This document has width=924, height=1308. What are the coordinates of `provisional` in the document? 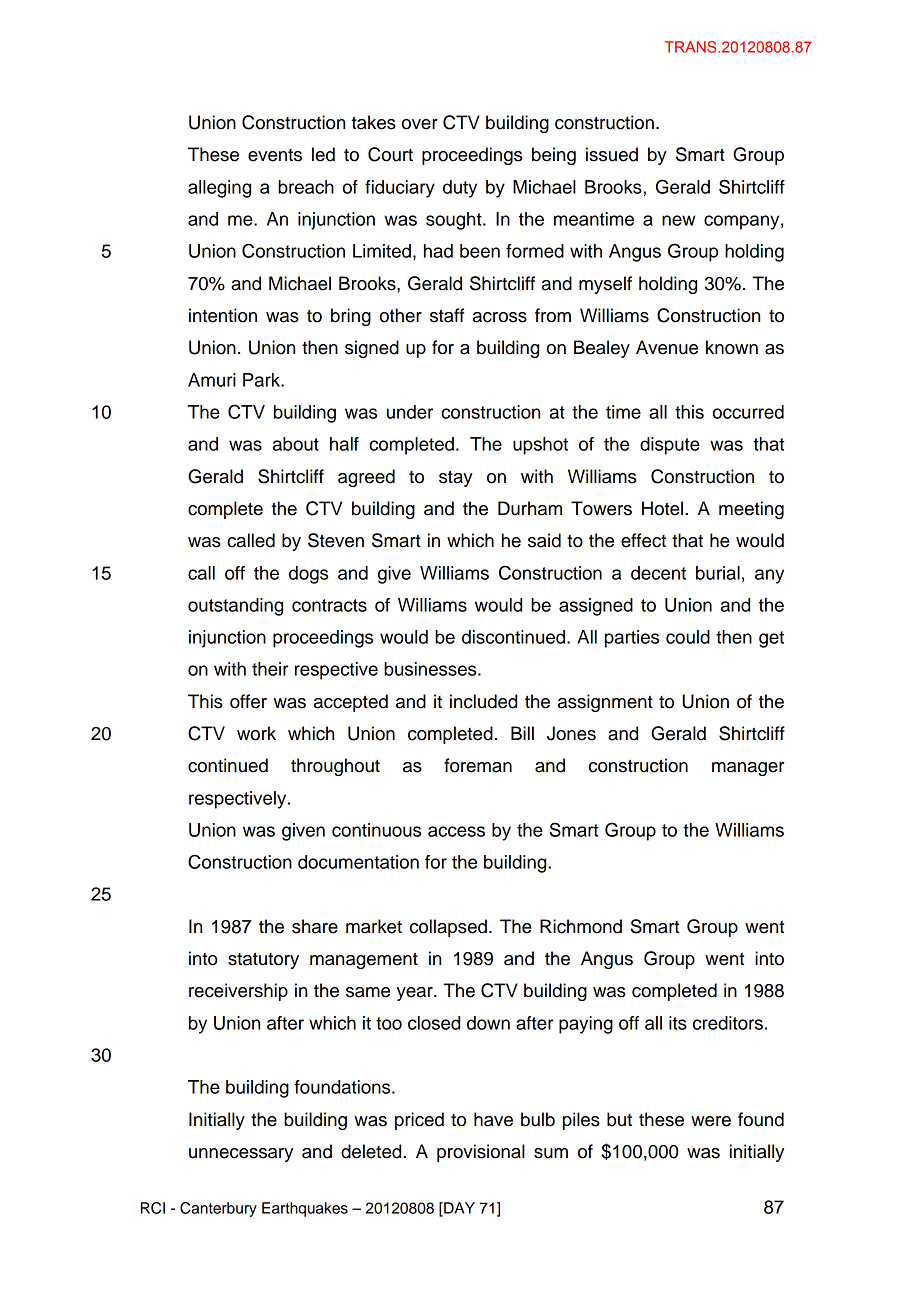 It's located at (481, 1153).
